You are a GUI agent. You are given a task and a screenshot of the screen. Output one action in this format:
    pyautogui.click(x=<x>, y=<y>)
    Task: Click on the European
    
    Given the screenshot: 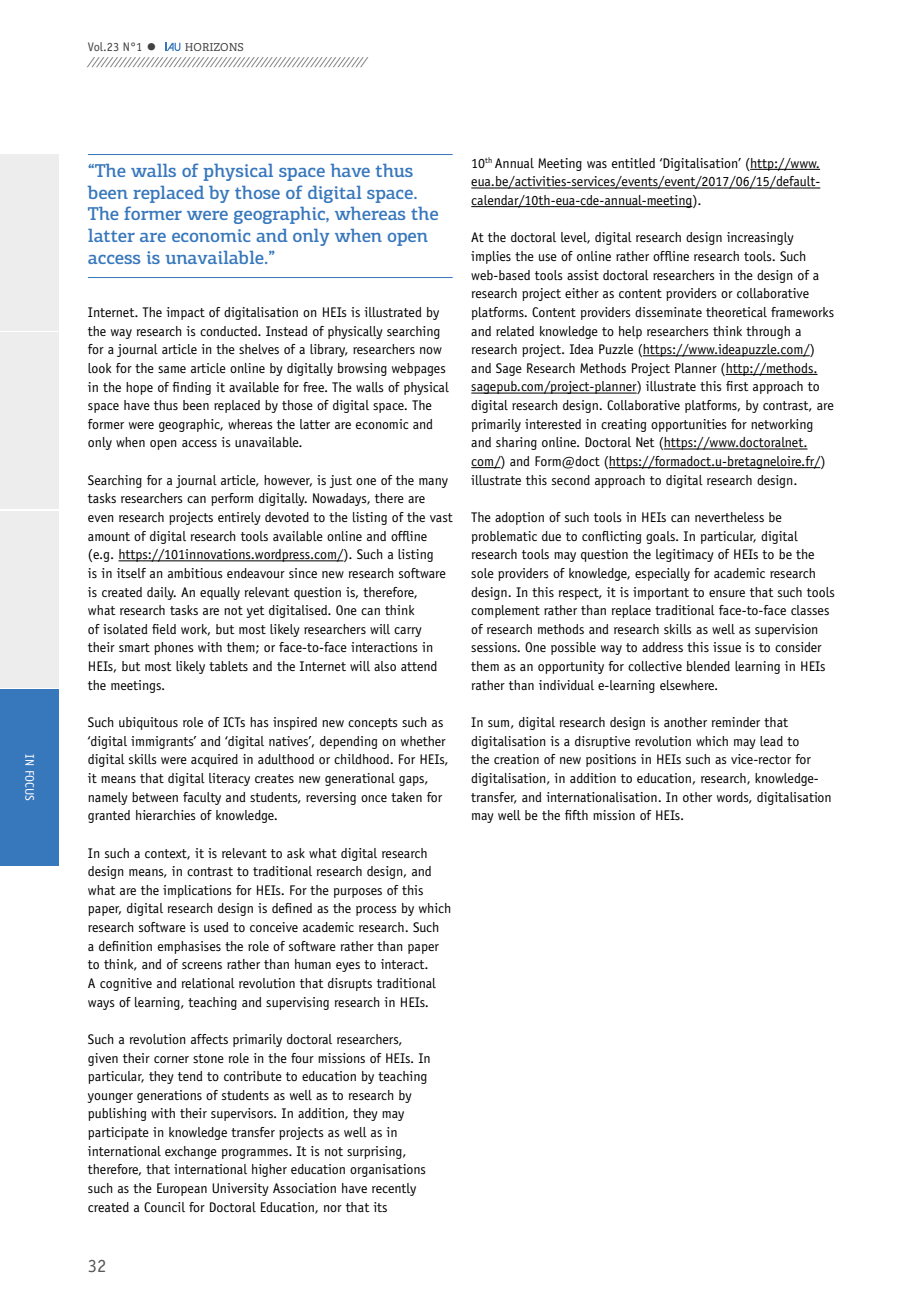 What is the action you would take?
    pyautogui.click(x=182, y=1189)
